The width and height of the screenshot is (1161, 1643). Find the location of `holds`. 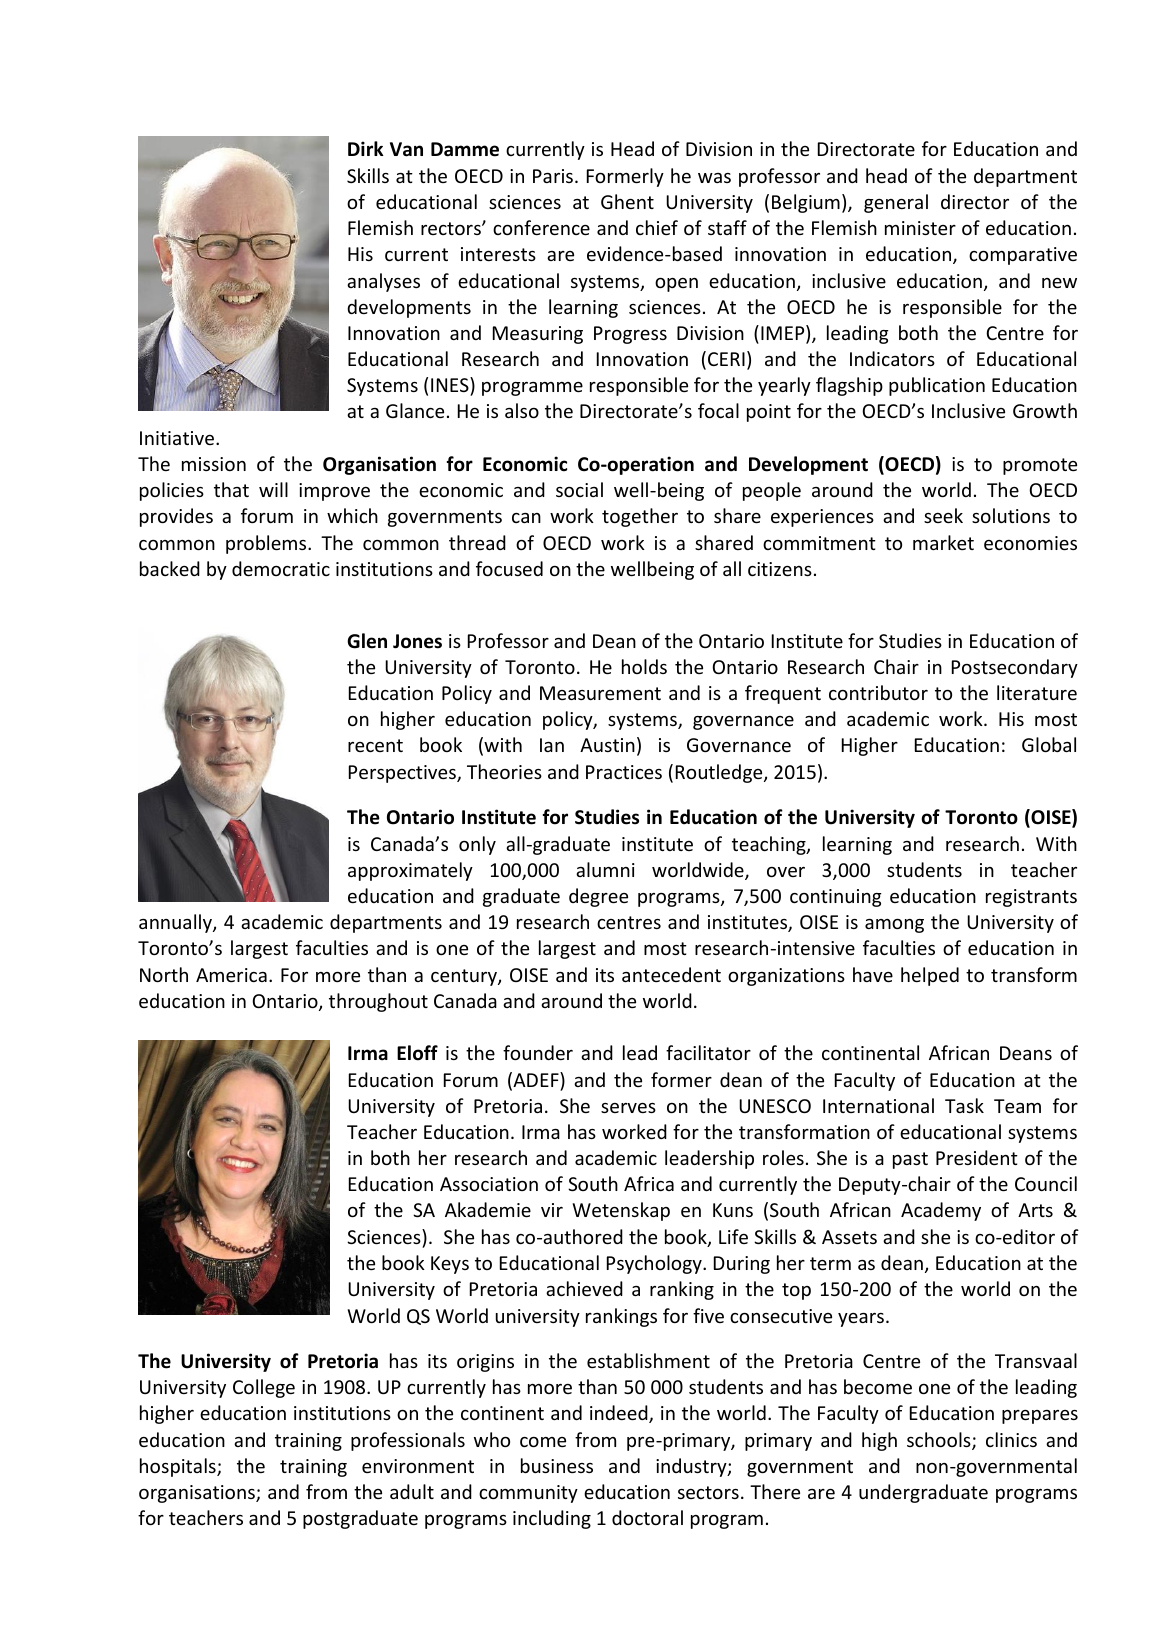

holds is located at coordinates (644, 666).
